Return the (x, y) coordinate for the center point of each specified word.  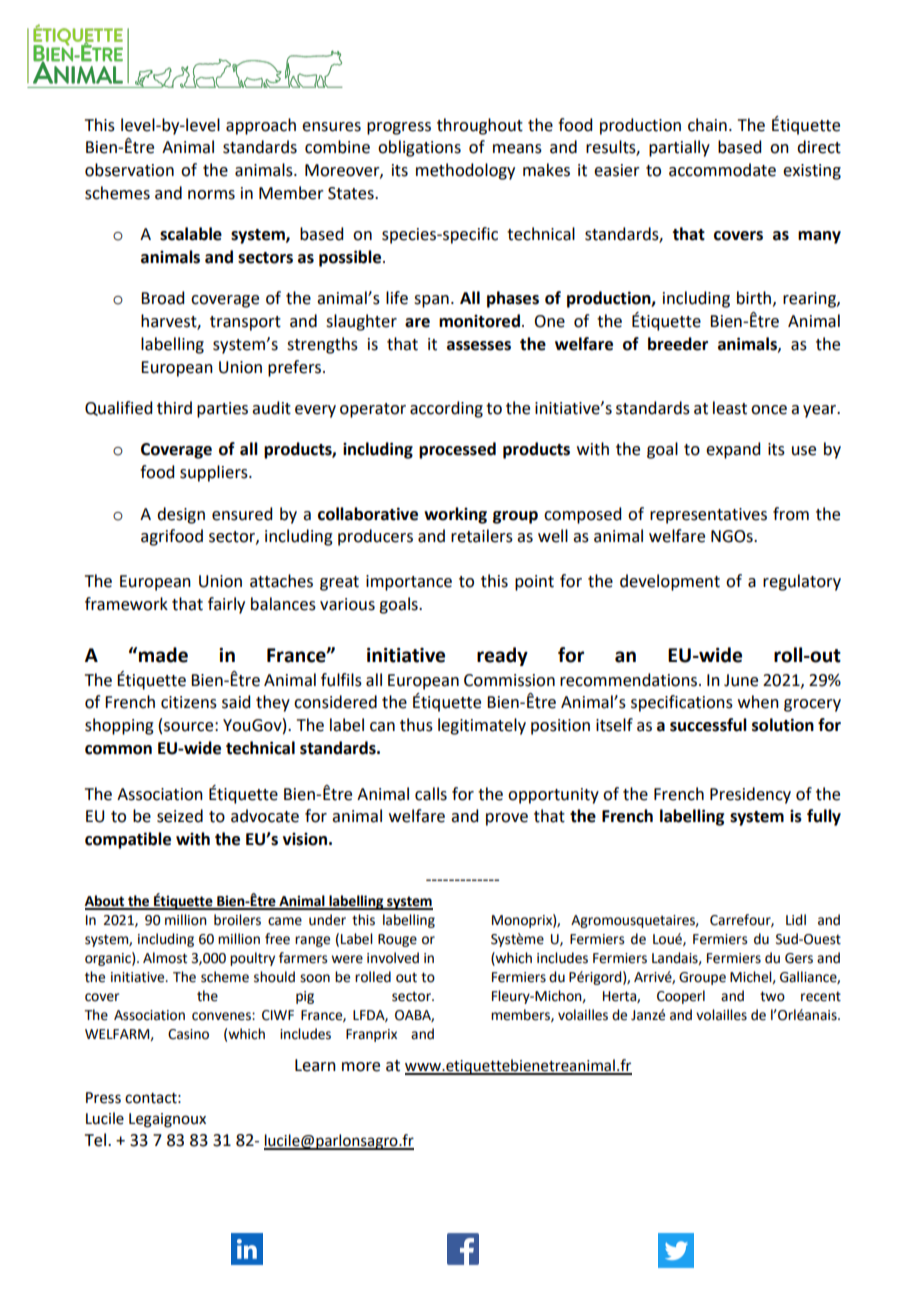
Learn (315, 1065)
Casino (188, 1034)
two (772, 996)
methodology (465, 171)
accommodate (722, 170)
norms (211, 195)
